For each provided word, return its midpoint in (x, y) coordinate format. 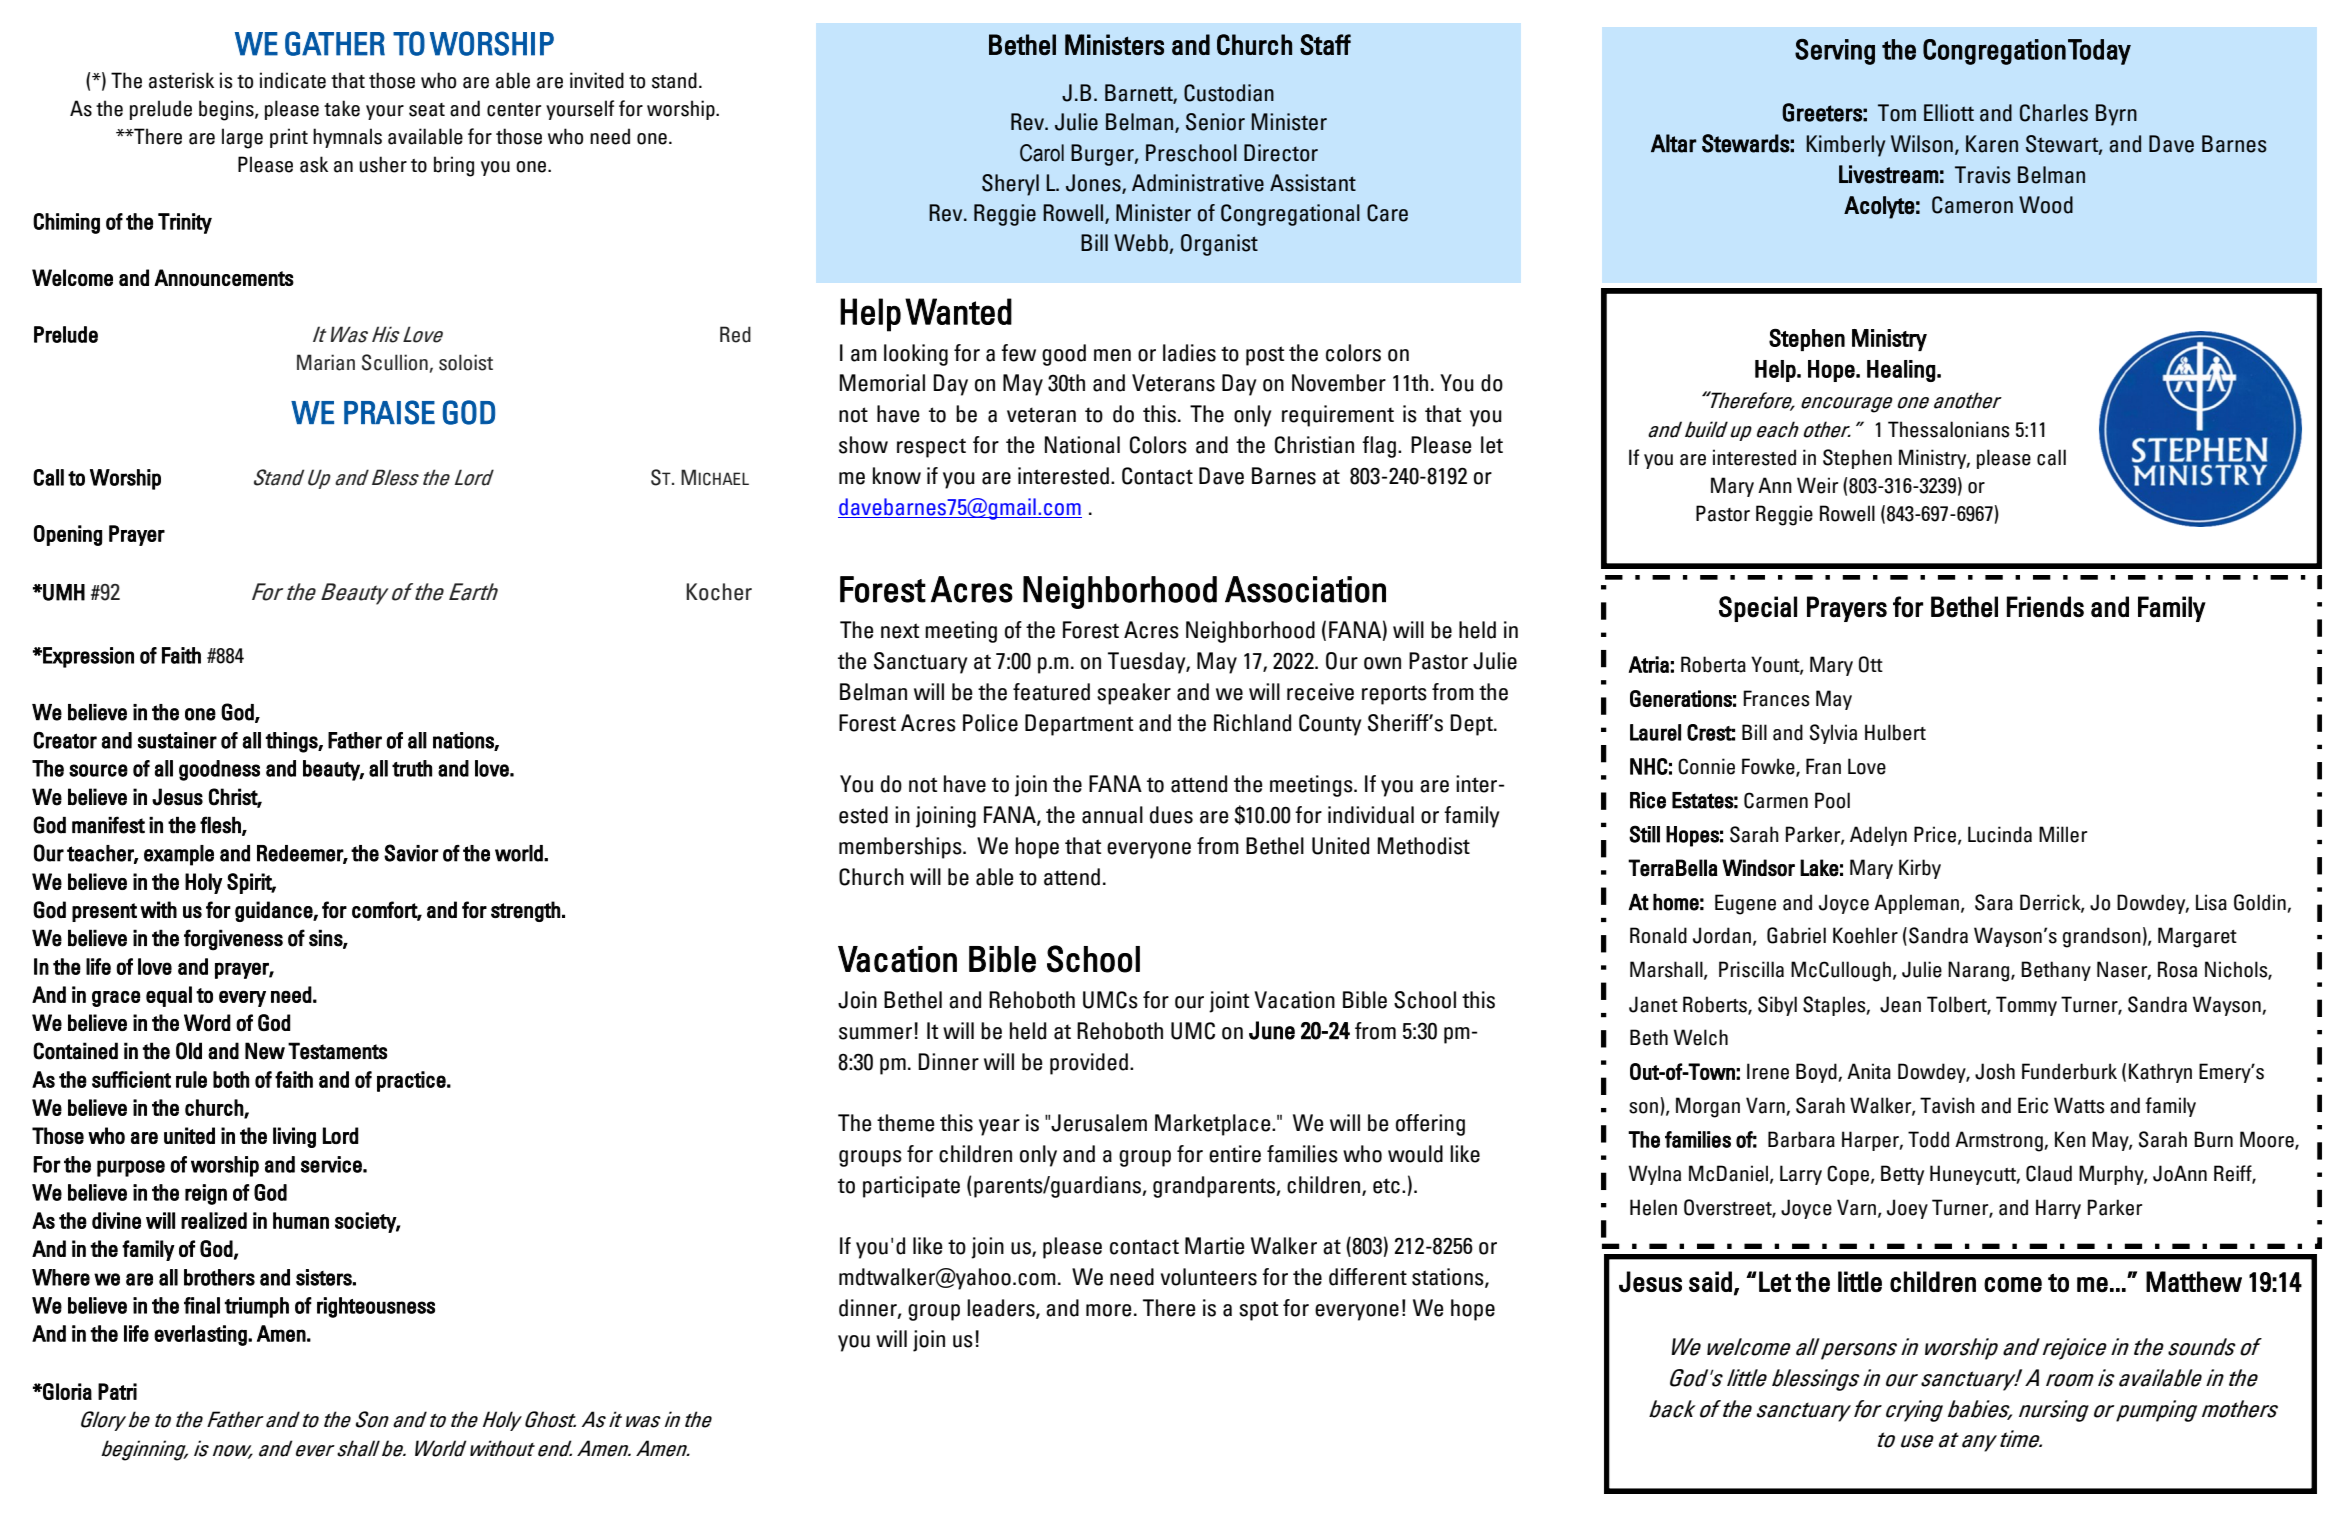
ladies (1189, 353)
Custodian (1229, 93)
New (265, 1051)
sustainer (177, 740)
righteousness (376, 1307)
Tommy (2026, 1006)
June (1272, 1030)
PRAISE (389, 412)
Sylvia (1833, 734)
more (1108, 1310)
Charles (2054, 113)
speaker (1134, 694)
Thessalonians (1948, 429)
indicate (293, 80)
